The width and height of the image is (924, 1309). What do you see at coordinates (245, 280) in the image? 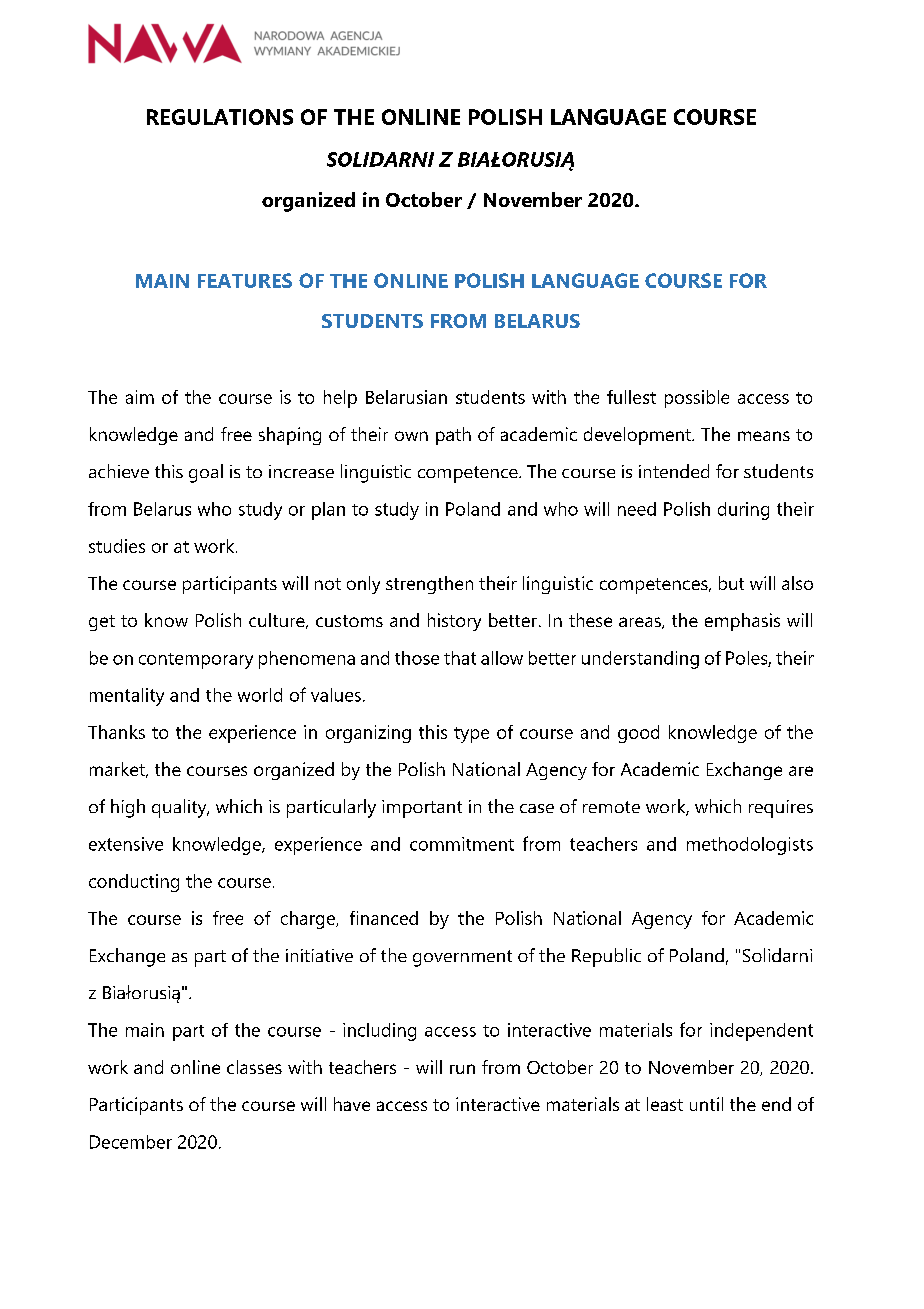
I see `FEATURES` at bounding box center [245, 280].
